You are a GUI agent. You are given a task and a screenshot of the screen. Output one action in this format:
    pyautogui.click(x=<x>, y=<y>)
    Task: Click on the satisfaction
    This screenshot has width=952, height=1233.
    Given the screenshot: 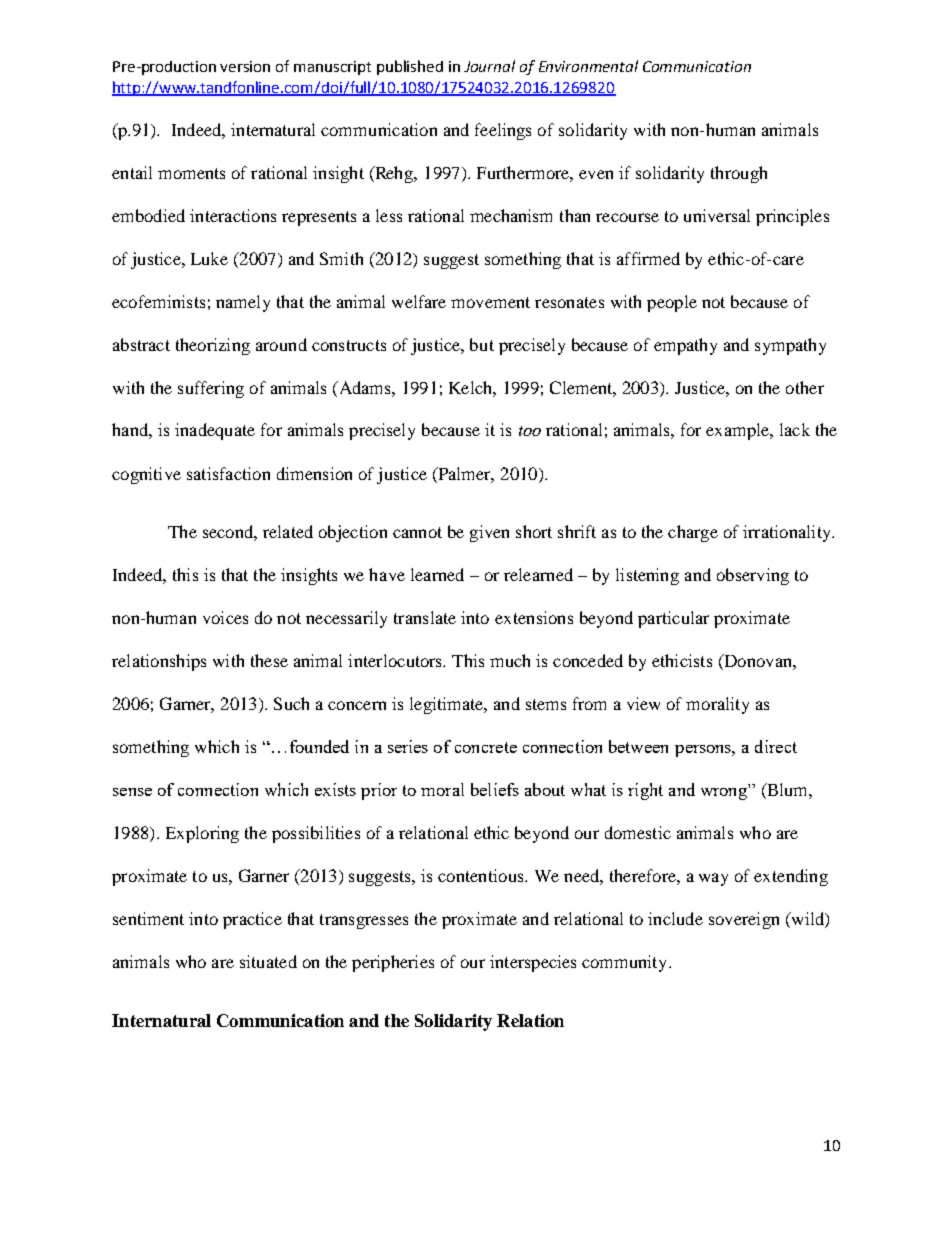 What is the action you would take?
    pyautogui.click(x=228, y=473)
